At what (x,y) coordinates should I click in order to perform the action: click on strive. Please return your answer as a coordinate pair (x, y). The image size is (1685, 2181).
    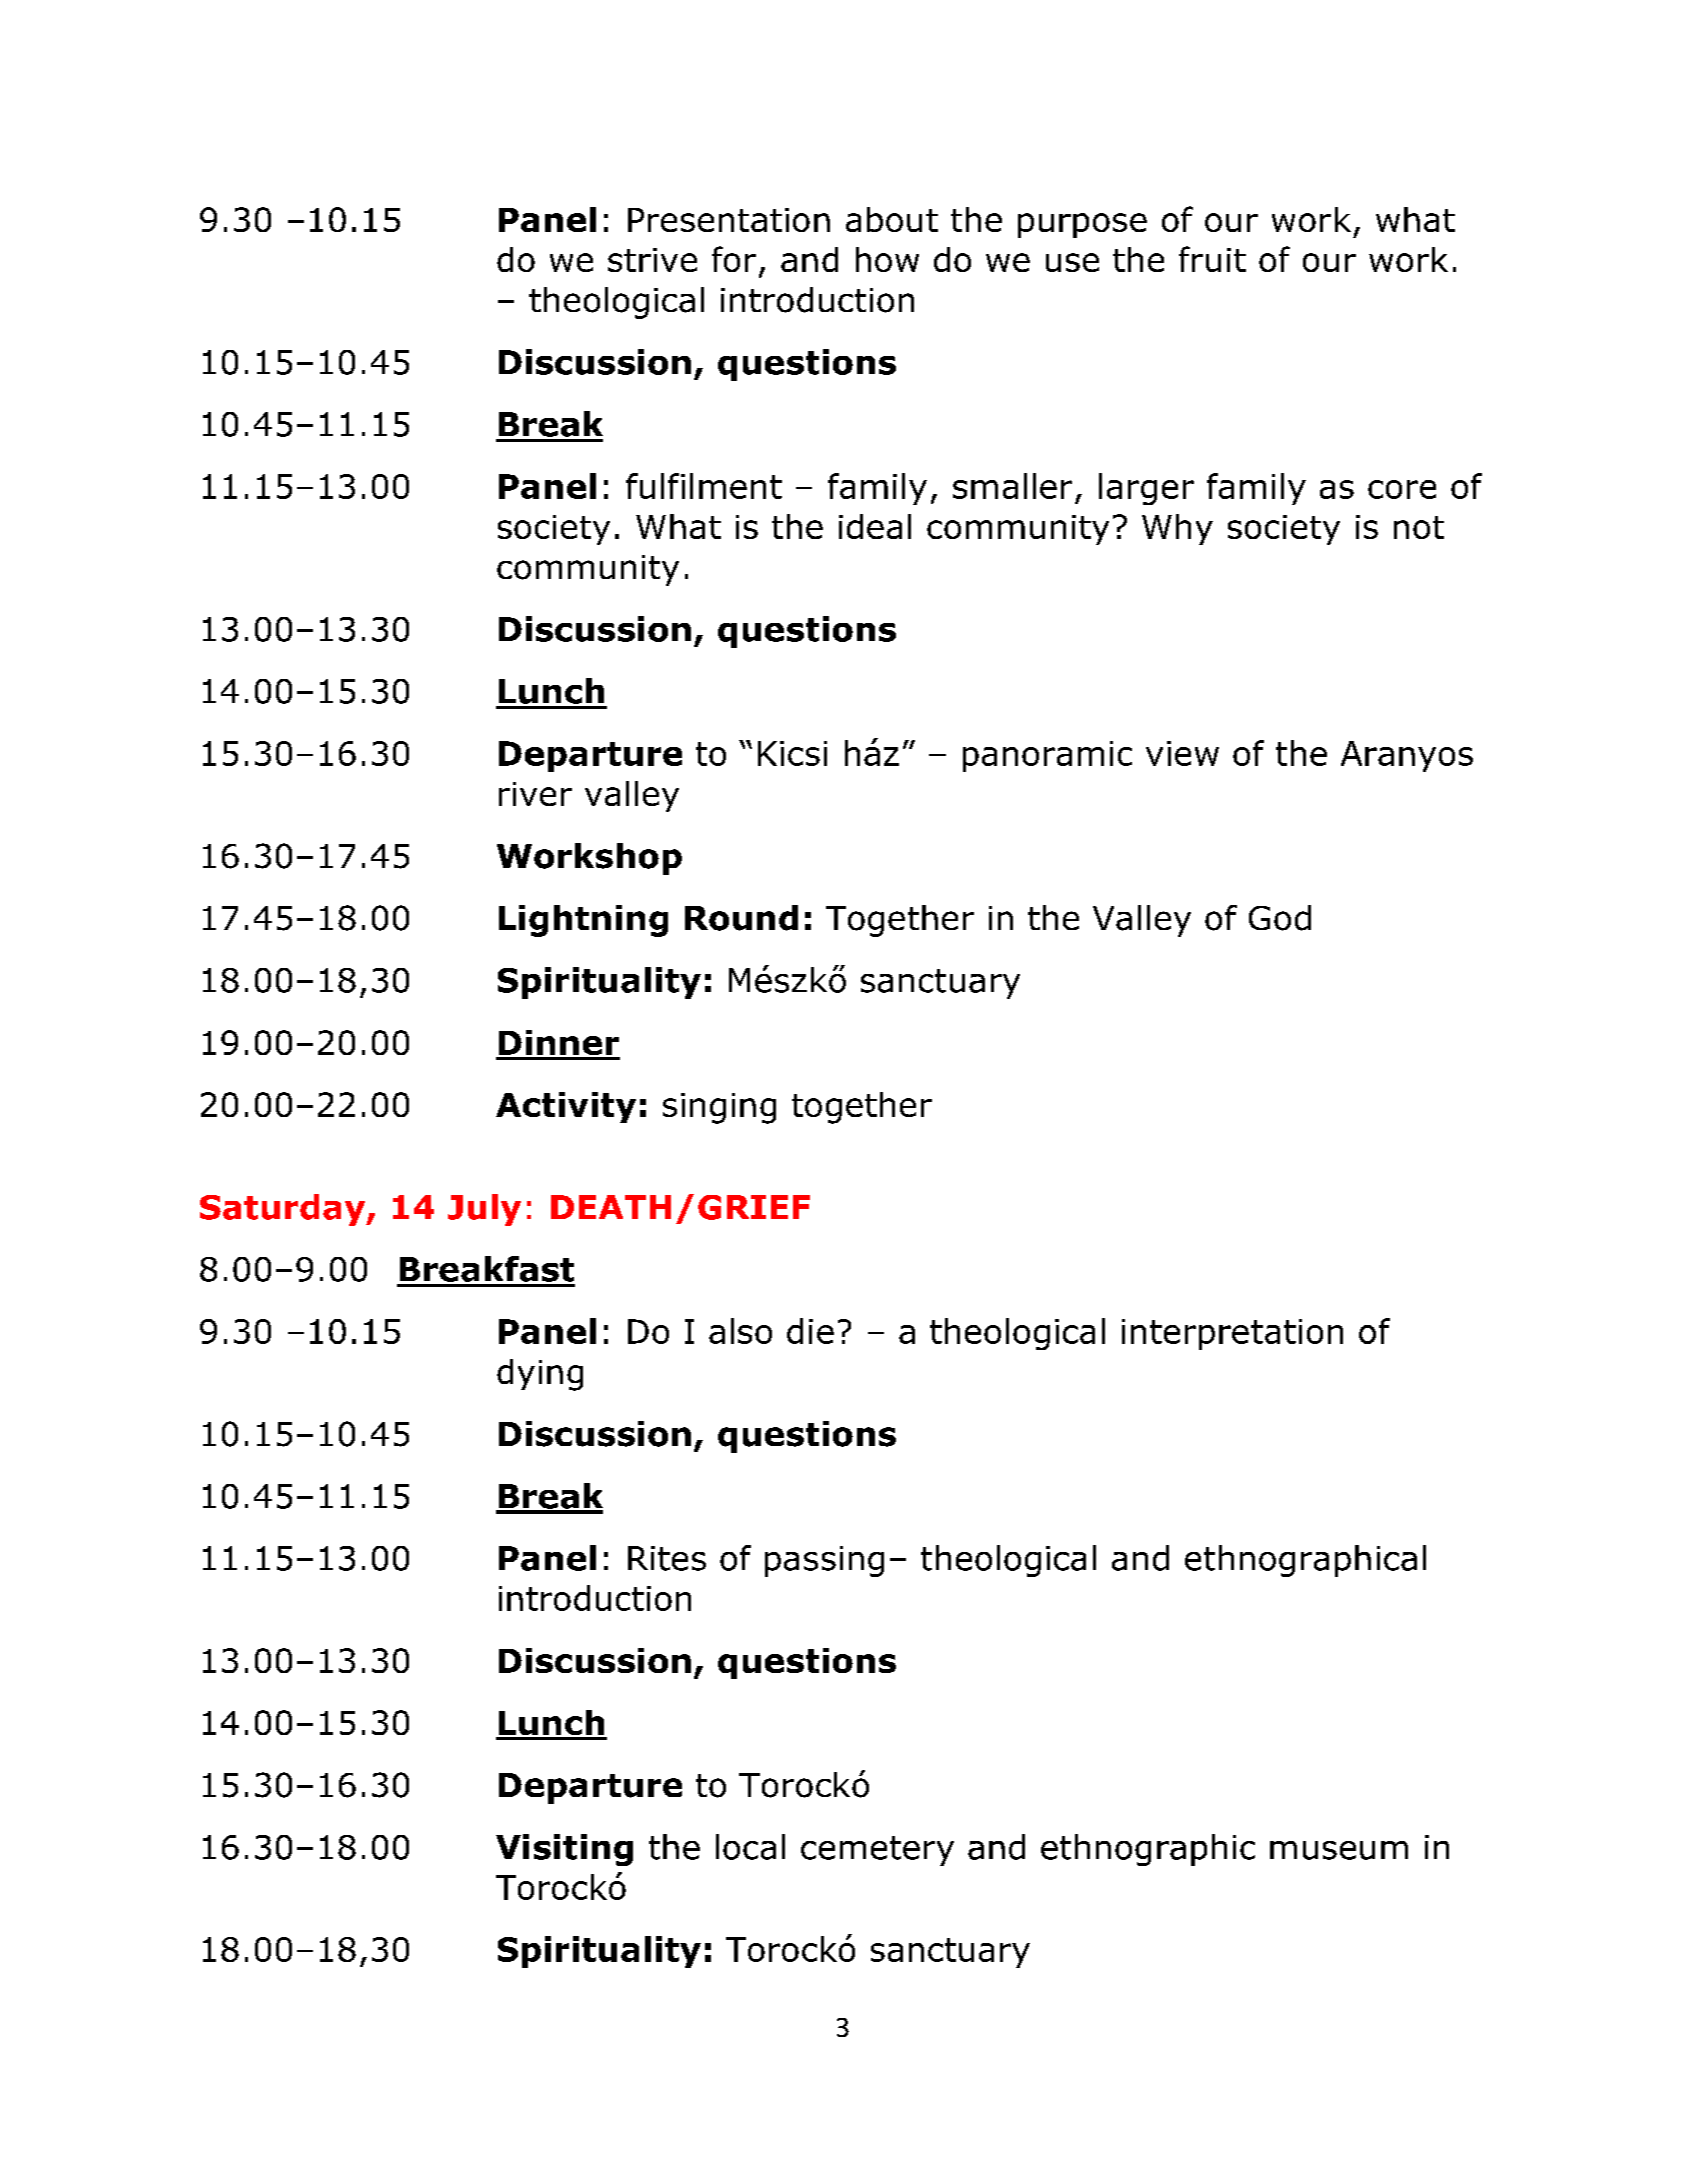
    Looking at the image, I should click on (652, 260).
